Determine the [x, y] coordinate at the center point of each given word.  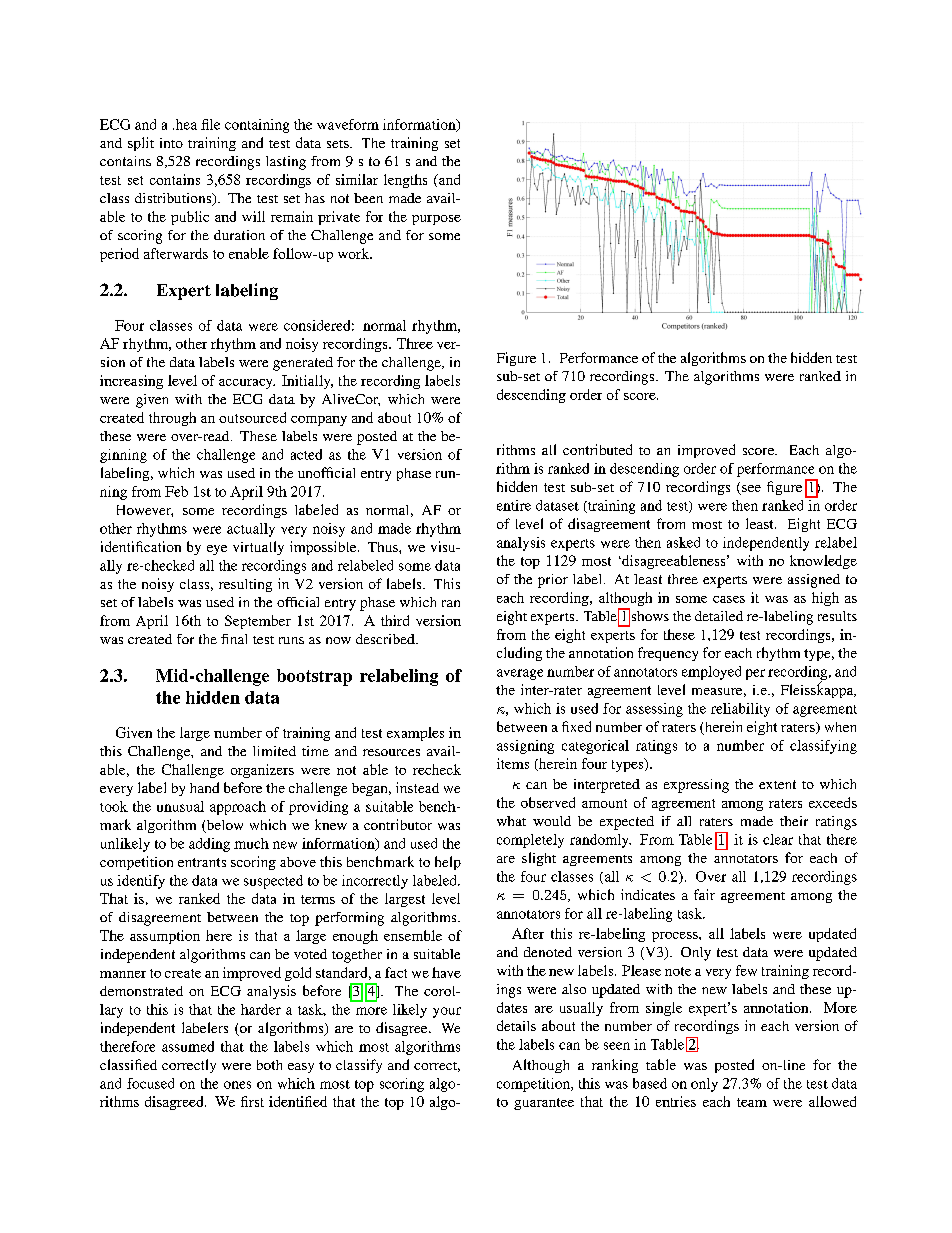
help [448, 863]
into [171, 143]
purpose [436, 220]
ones [237, 1085]
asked [683, 542]
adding [209, 845]
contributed [597, 449]
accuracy [247, 384]
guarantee [544, 1104]
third [395, 620]
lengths [405, 181]
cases [729, 599]
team [752, 1102]
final [234, 639]
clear [778, 839]
